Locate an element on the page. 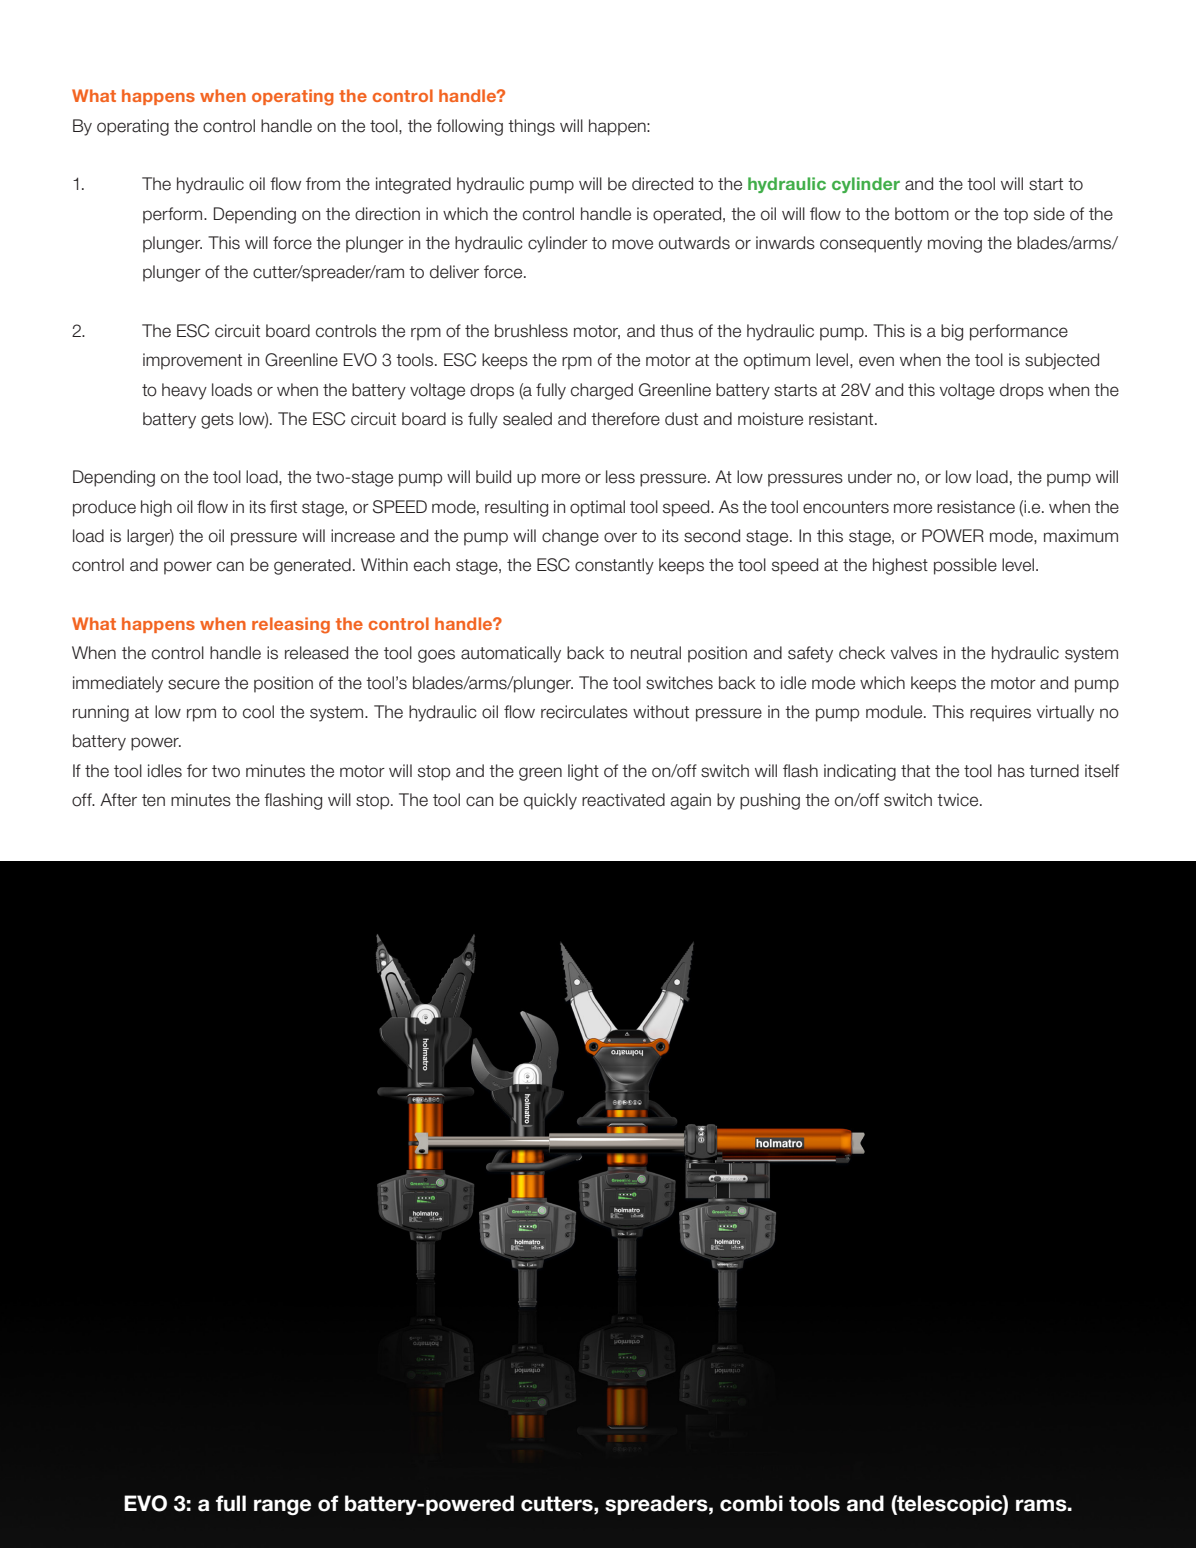 The image size is (1196, 1548). twice is located at coordinates (959, 800).
